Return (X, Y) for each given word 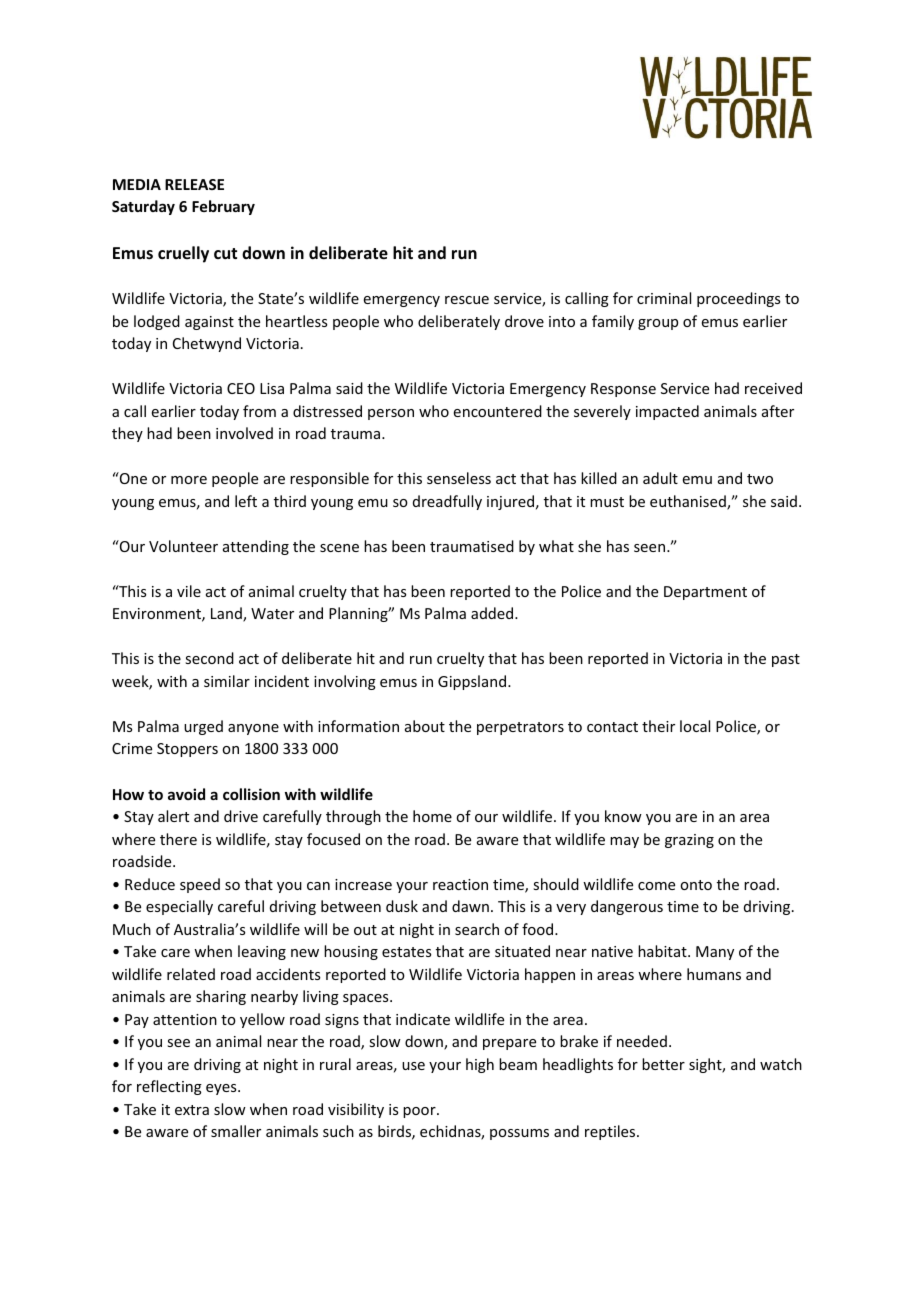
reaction (460, 884)
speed (200, 885)
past (786, 660)
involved (244, 433)
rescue (467, 300)
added (493, 613)
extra (192, 1110)
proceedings (738, 299)
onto (696, 885)
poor (420, 1112)
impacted (667, 412)
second (209, 658)
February (223, 207)
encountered (498, 411)
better (663, 1064)
